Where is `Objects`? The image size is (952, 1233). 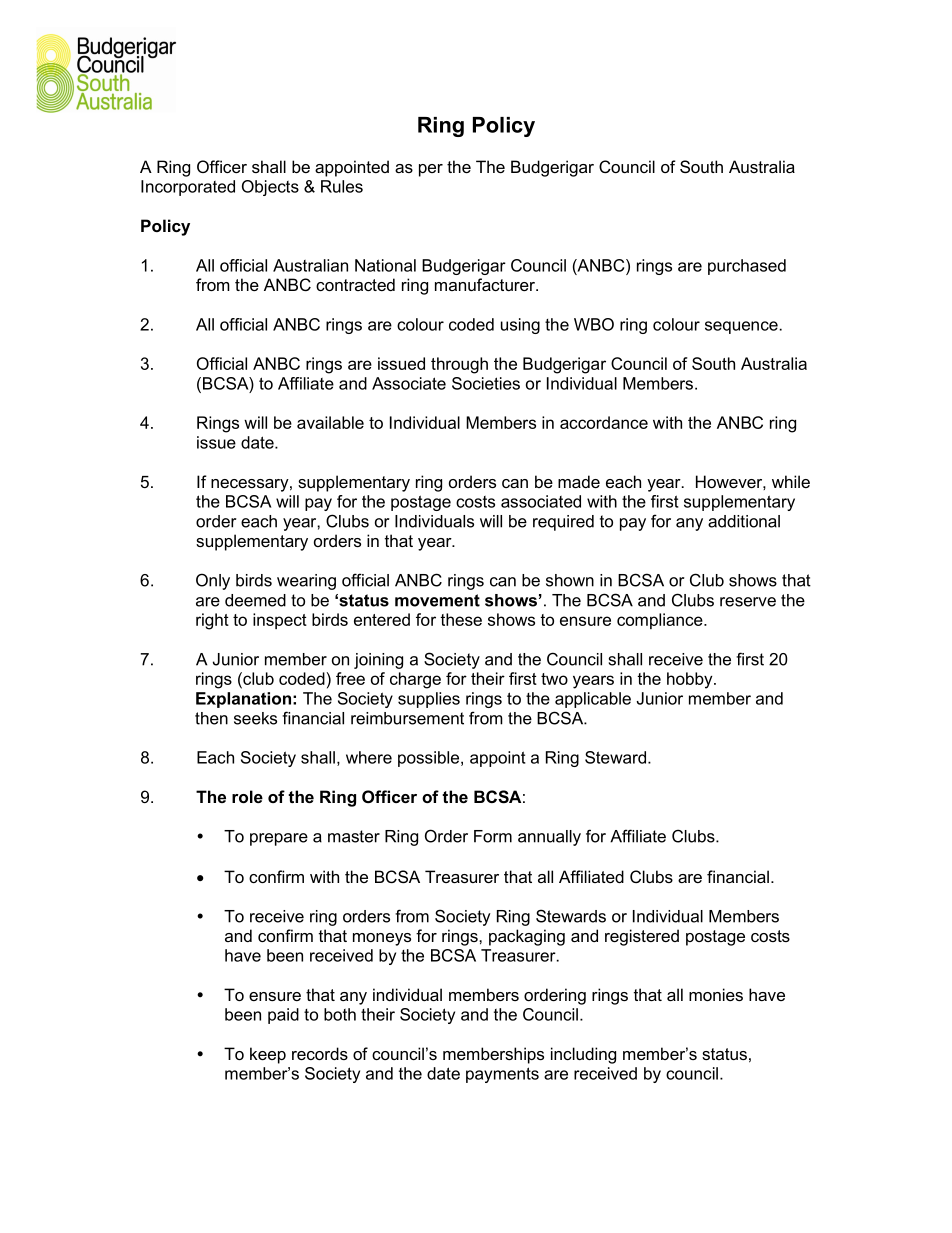
Objects is located at coordinates (270, 188).
